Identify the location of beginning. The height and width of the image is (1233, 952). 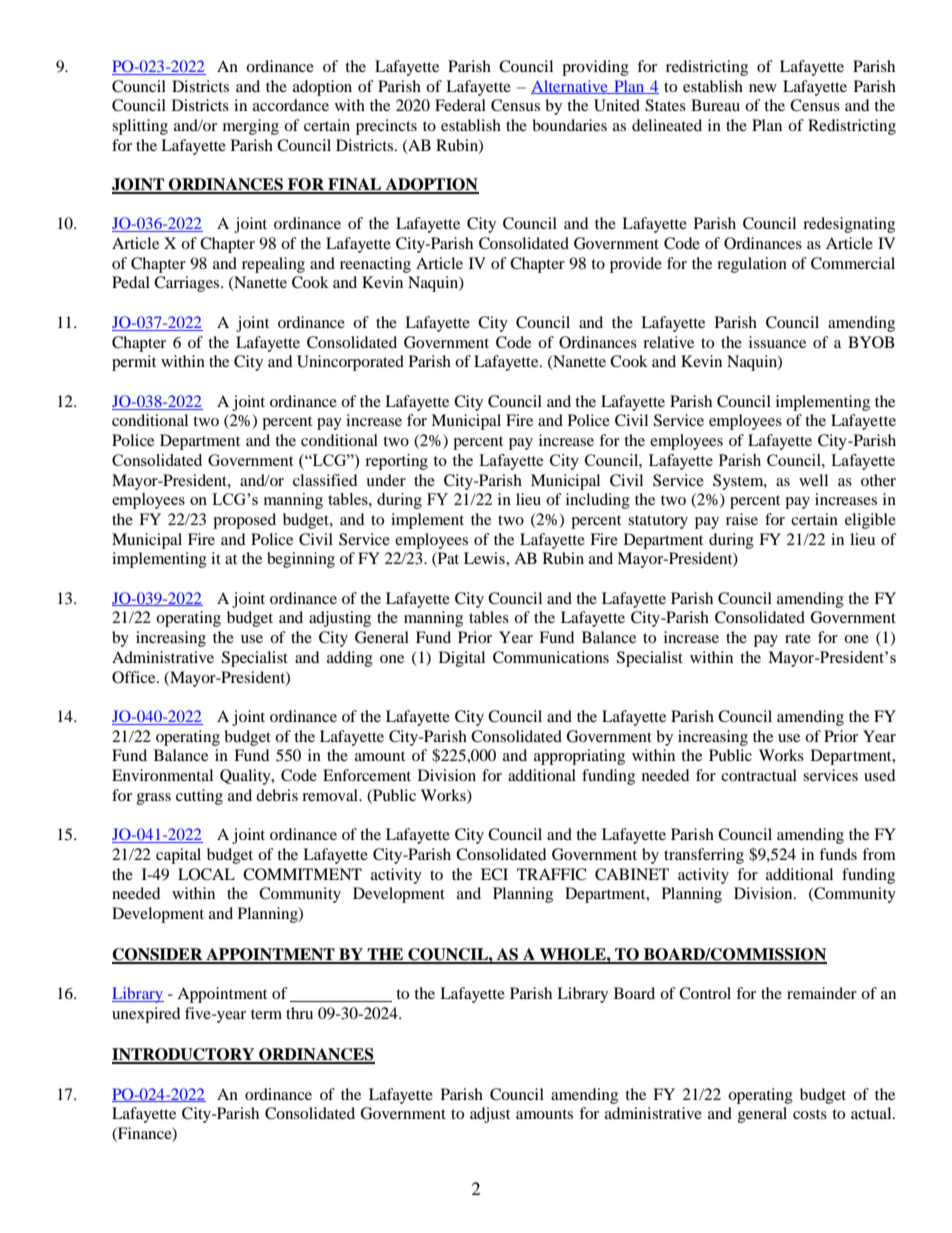
(301, 560).
